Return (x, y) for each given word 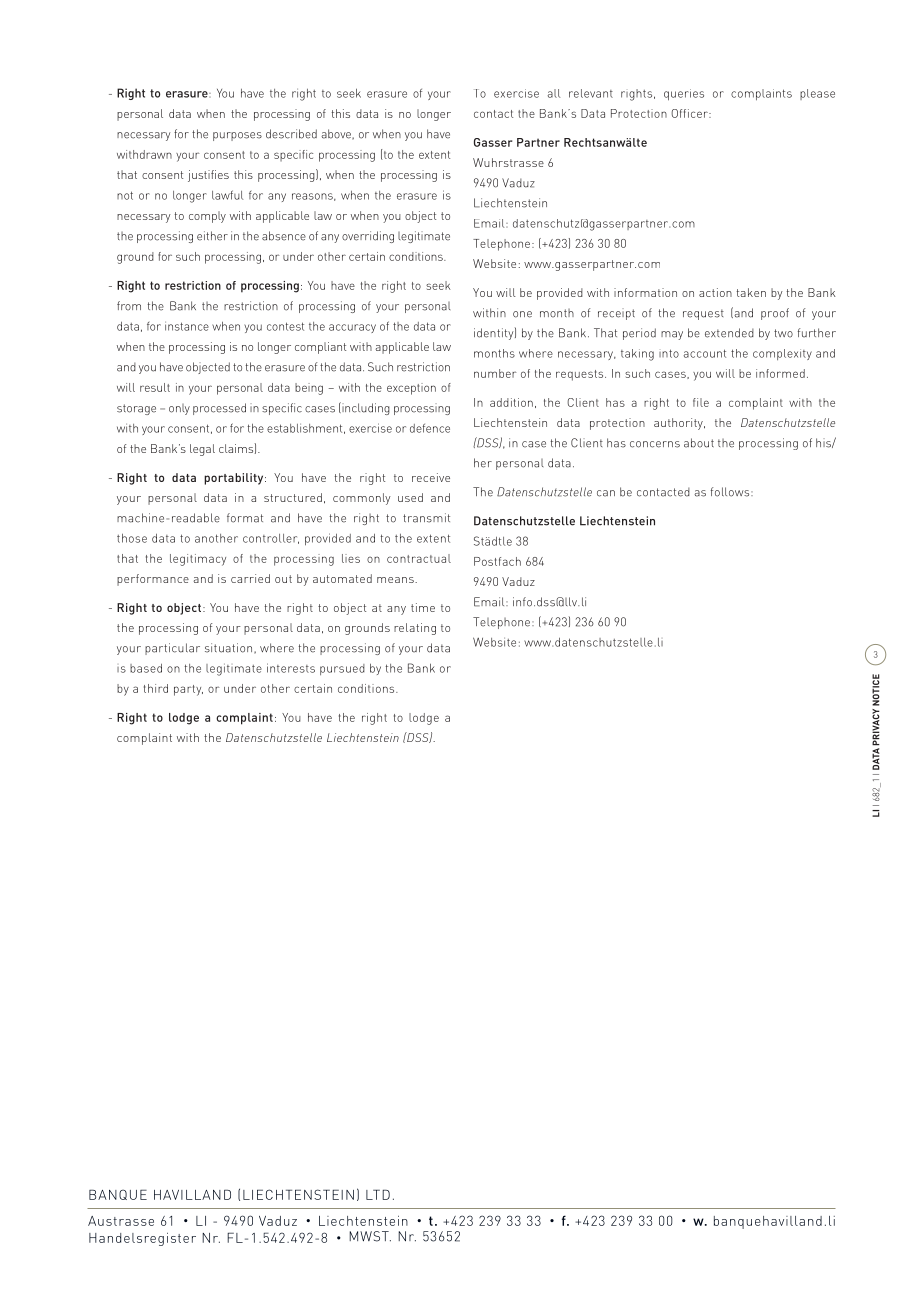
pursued (342, 669)
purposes (237, 136)
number (495, 373)
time (423, 607)
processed (219, 409)
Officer (690, 113)
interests (291, 668)
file (701, 402)
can (606, 493)
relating (415, 629)
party (188, 690)
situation (228, 648)
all (554, 93)
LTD (378, 1194)
